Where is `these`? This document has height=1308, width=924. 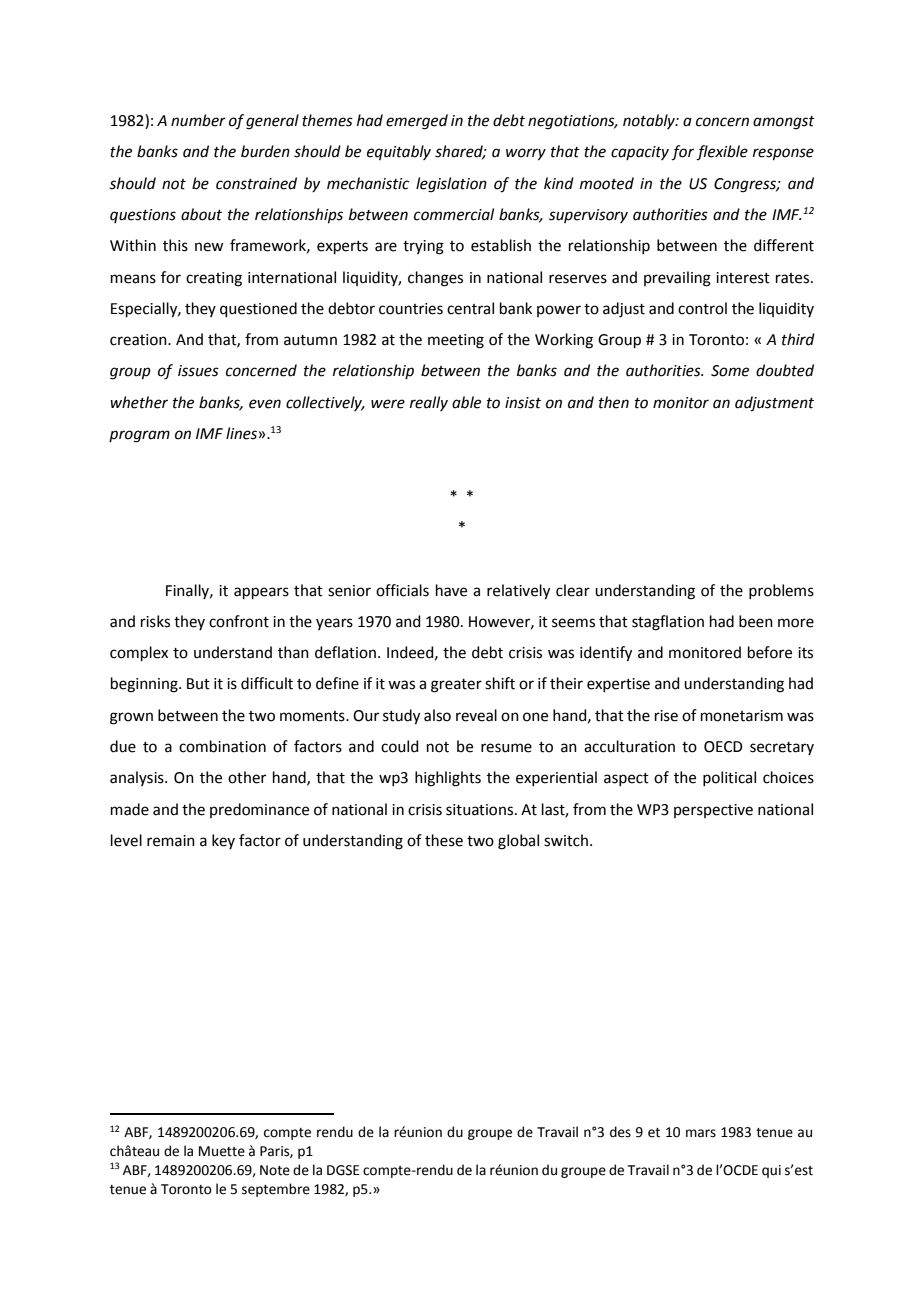
these is located at coordinates (444, 840).
